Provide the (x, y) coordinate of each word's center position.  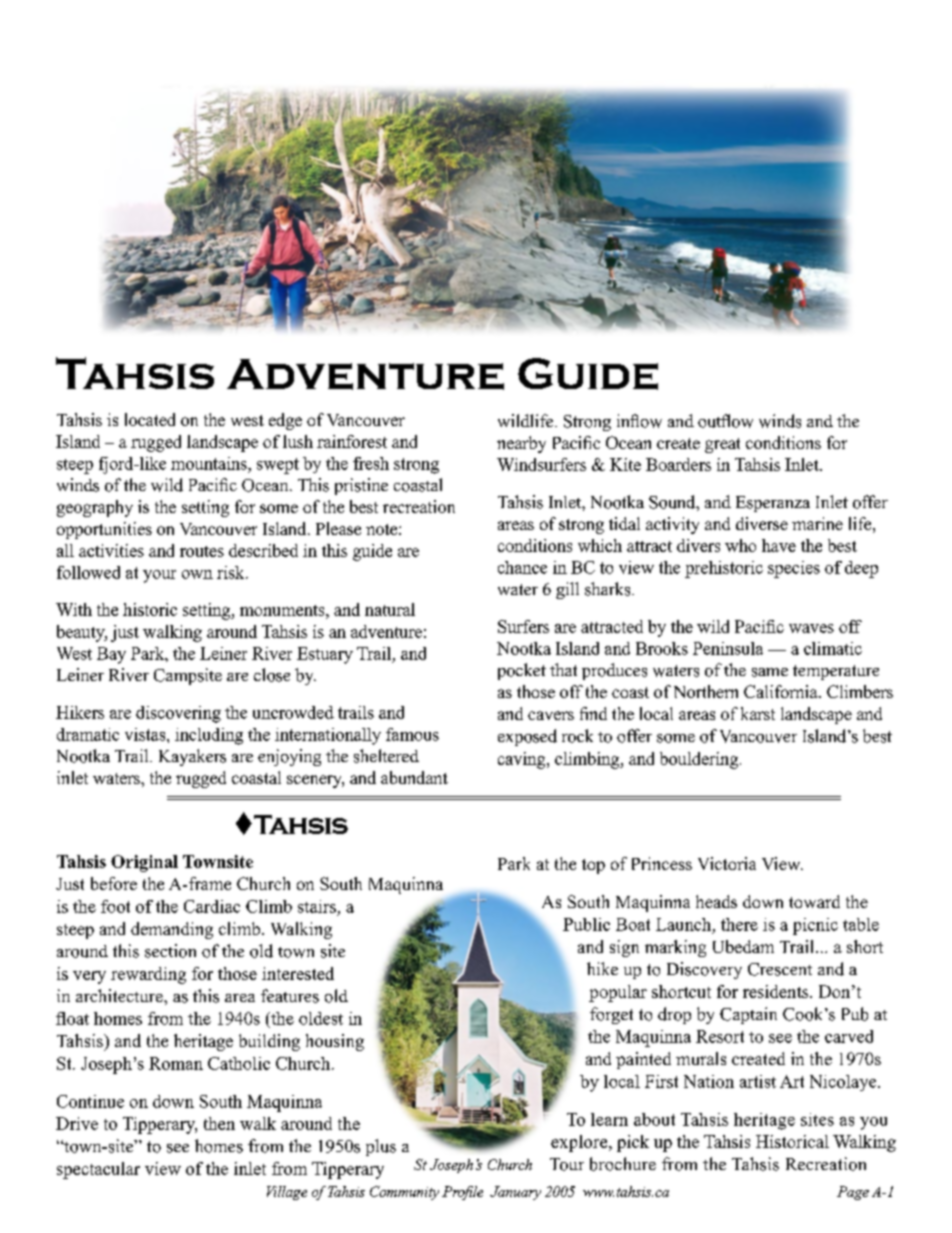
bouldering (700, 760)
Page (853, 1193)
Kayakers (192, 757)
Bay (111, 655)
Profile (462, 1193)
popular (618, 993)
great (722, 445)
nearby (521, 444)
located (150, 419)
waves (811, 628)
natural (390, 609)
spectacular (98, 1170)
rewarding (148, 975)
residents (777, 991)
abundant (414, 777)
